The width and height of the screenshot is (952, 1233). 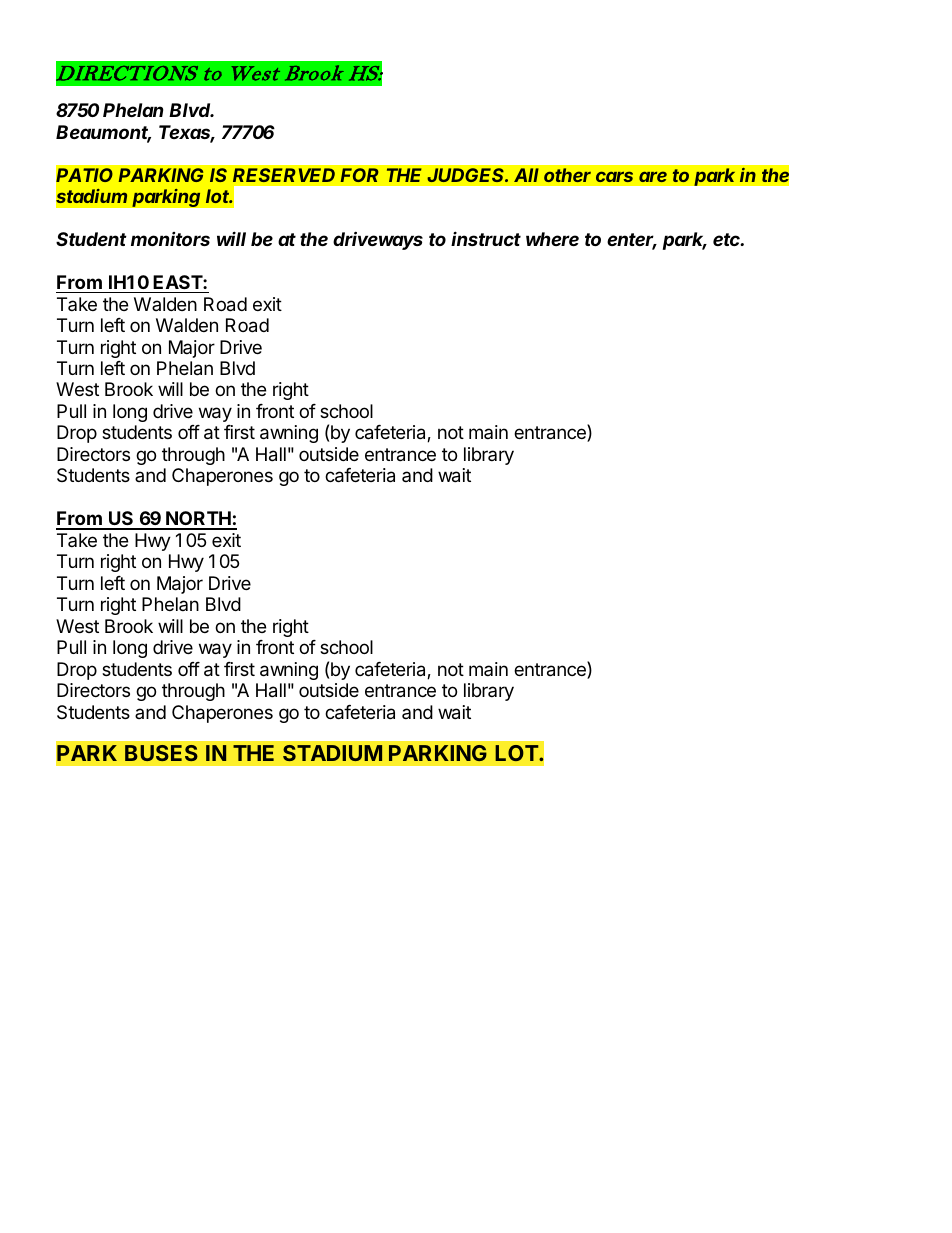 I want to click on where, so click(x=552, y=239).
